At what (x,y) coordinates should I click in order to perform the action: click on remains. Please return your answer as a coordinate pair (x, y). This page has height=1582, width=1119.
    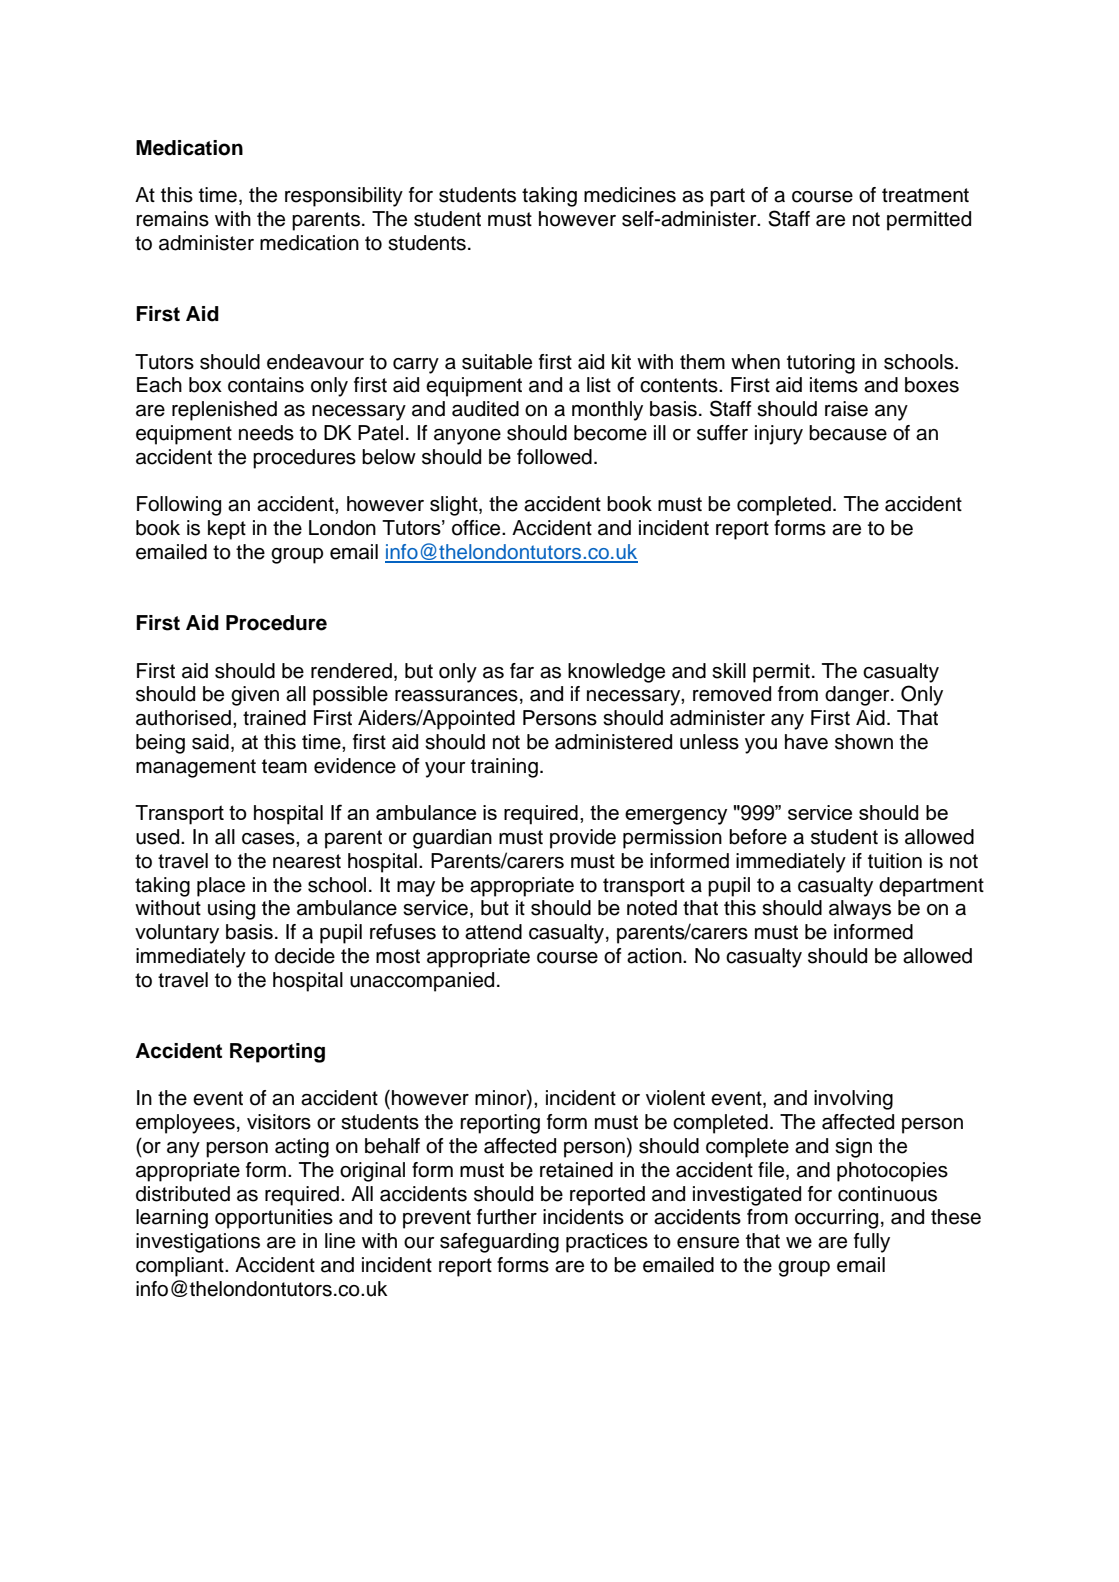
    Looking at the image, I should click on (172, 219).
